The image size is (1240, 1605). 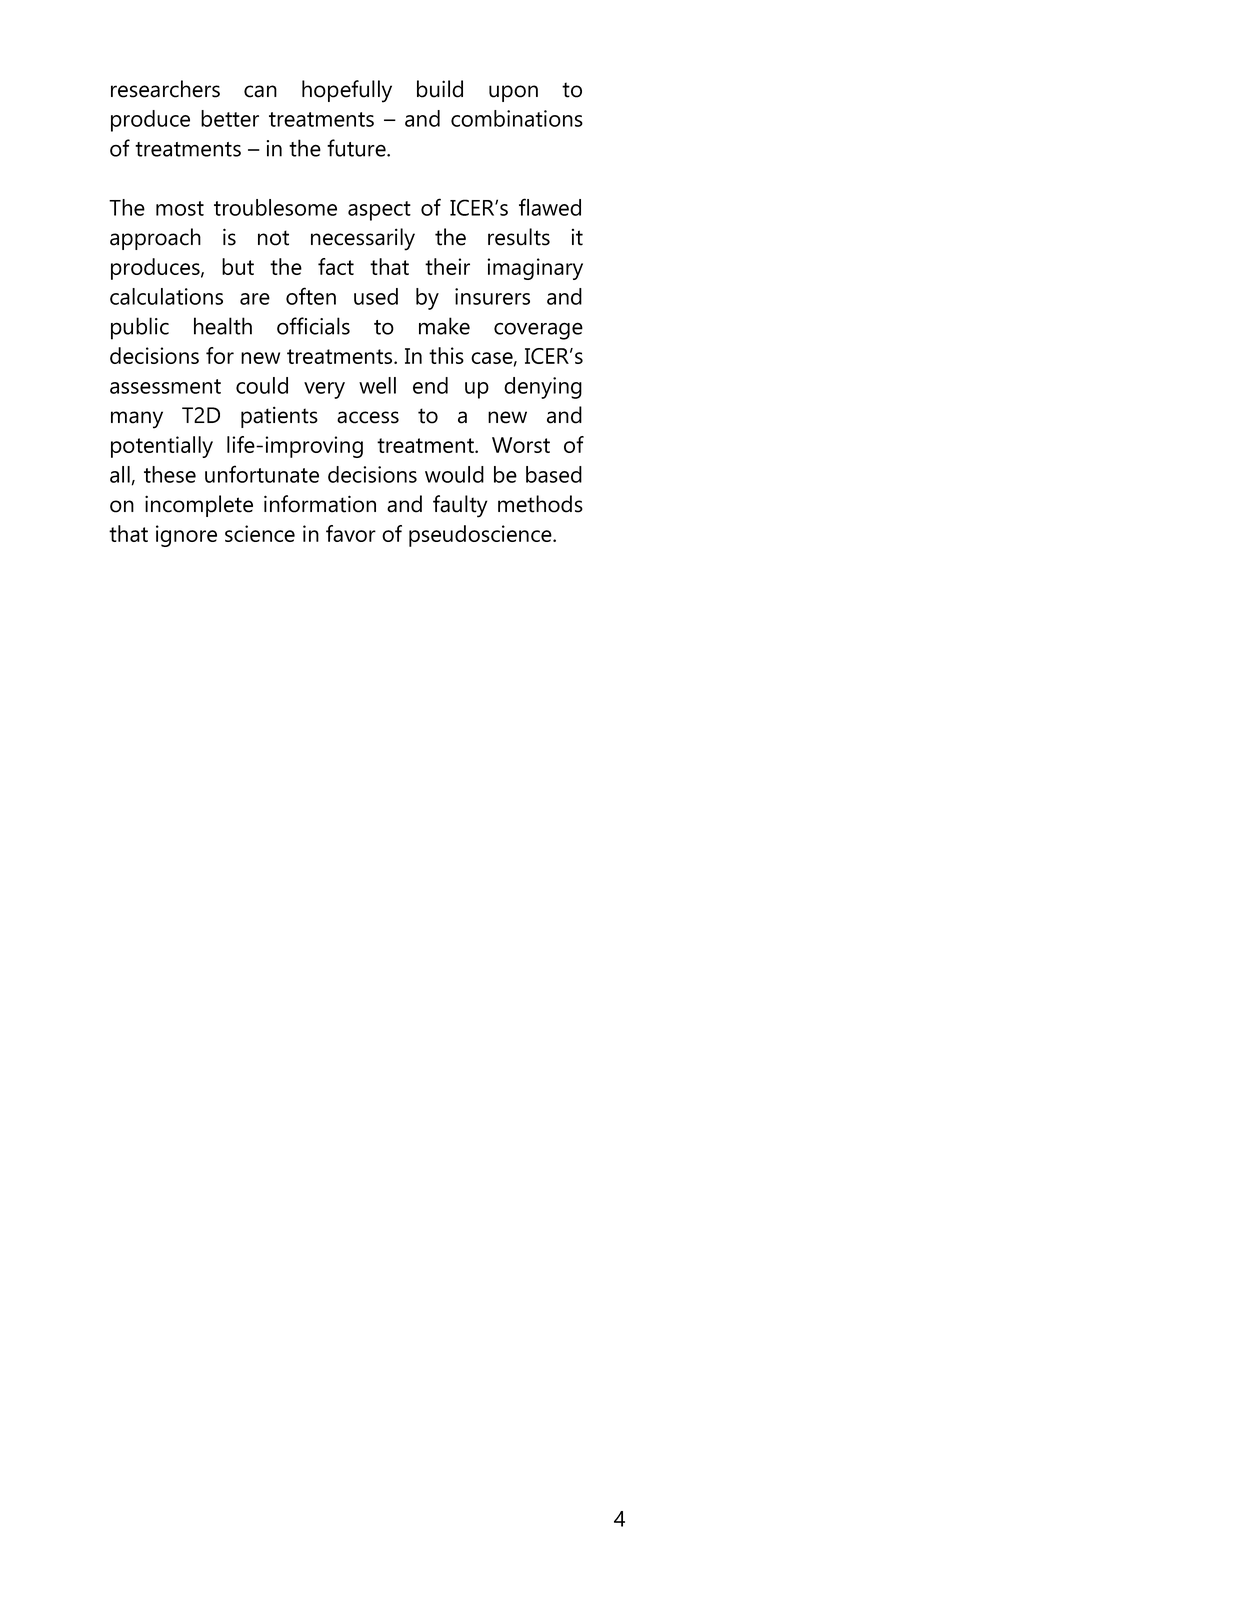 What do you see at coordinates (517, 118) in the image?
I see `combinations` at bounding box center [517, 118].
